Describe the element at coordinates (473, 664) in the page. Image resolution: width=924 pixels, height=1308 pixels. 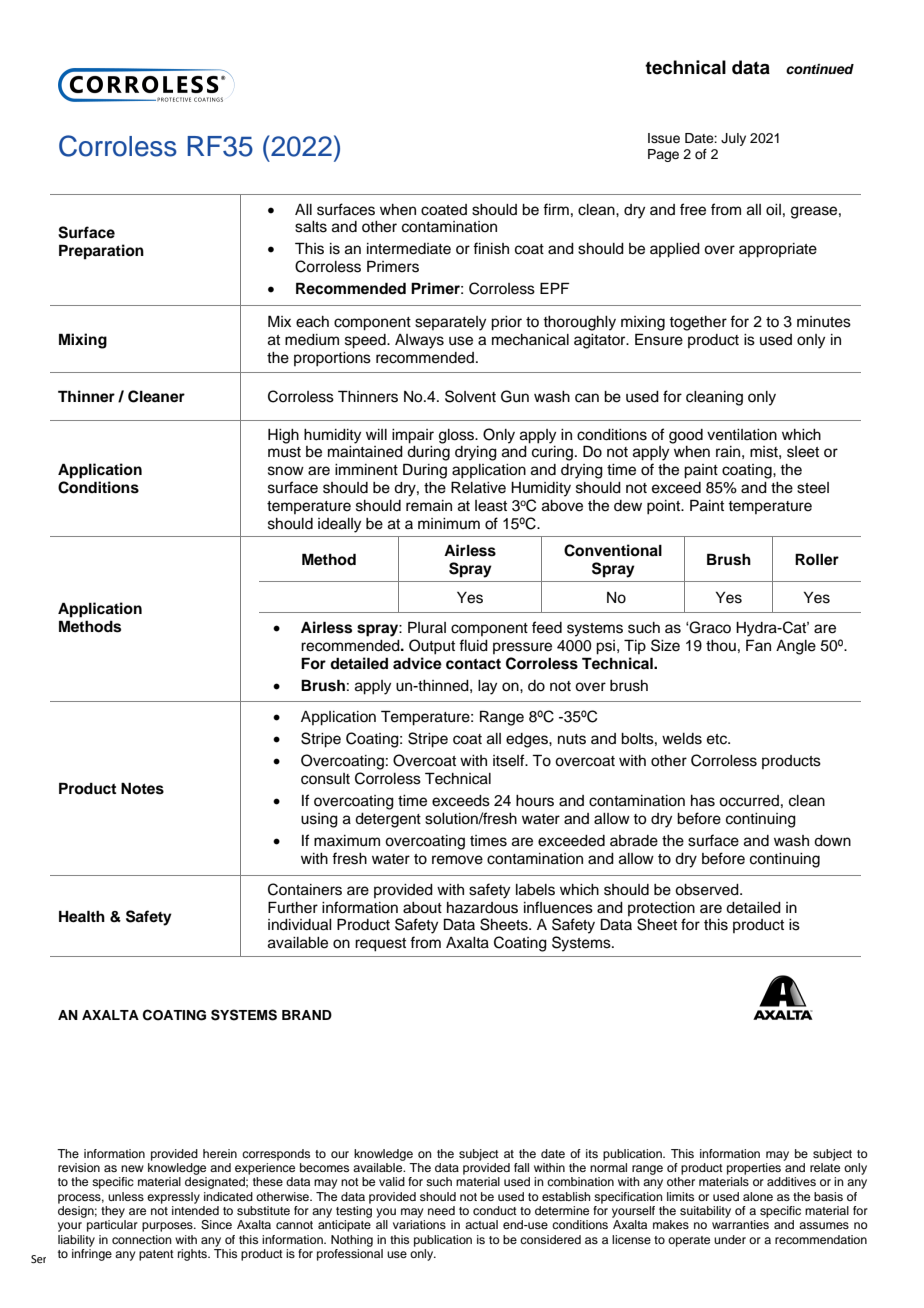
I see `contact` at that location.
